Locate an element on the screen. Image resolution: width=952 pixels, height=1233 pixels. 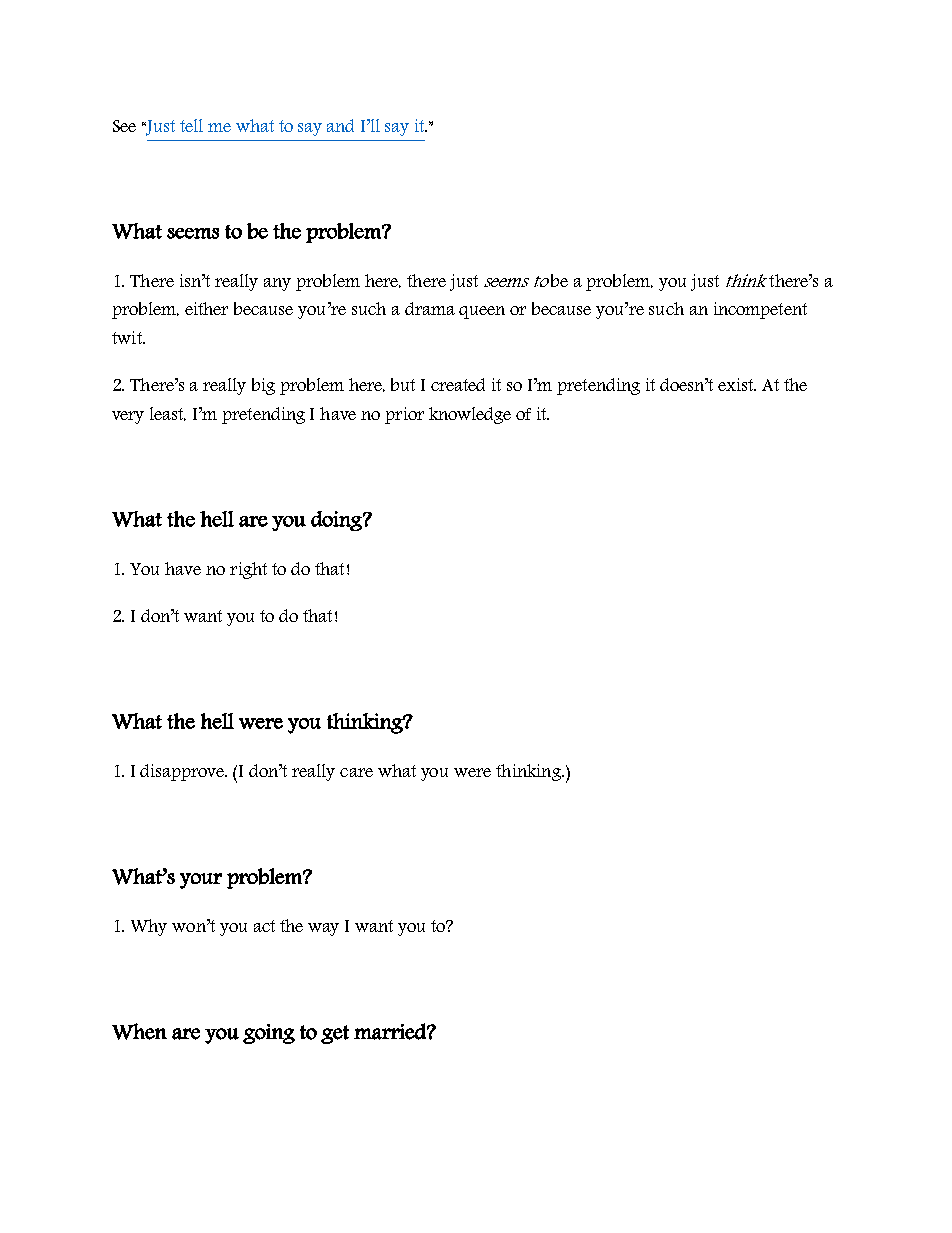
way is located at coordinates (323, 929).
